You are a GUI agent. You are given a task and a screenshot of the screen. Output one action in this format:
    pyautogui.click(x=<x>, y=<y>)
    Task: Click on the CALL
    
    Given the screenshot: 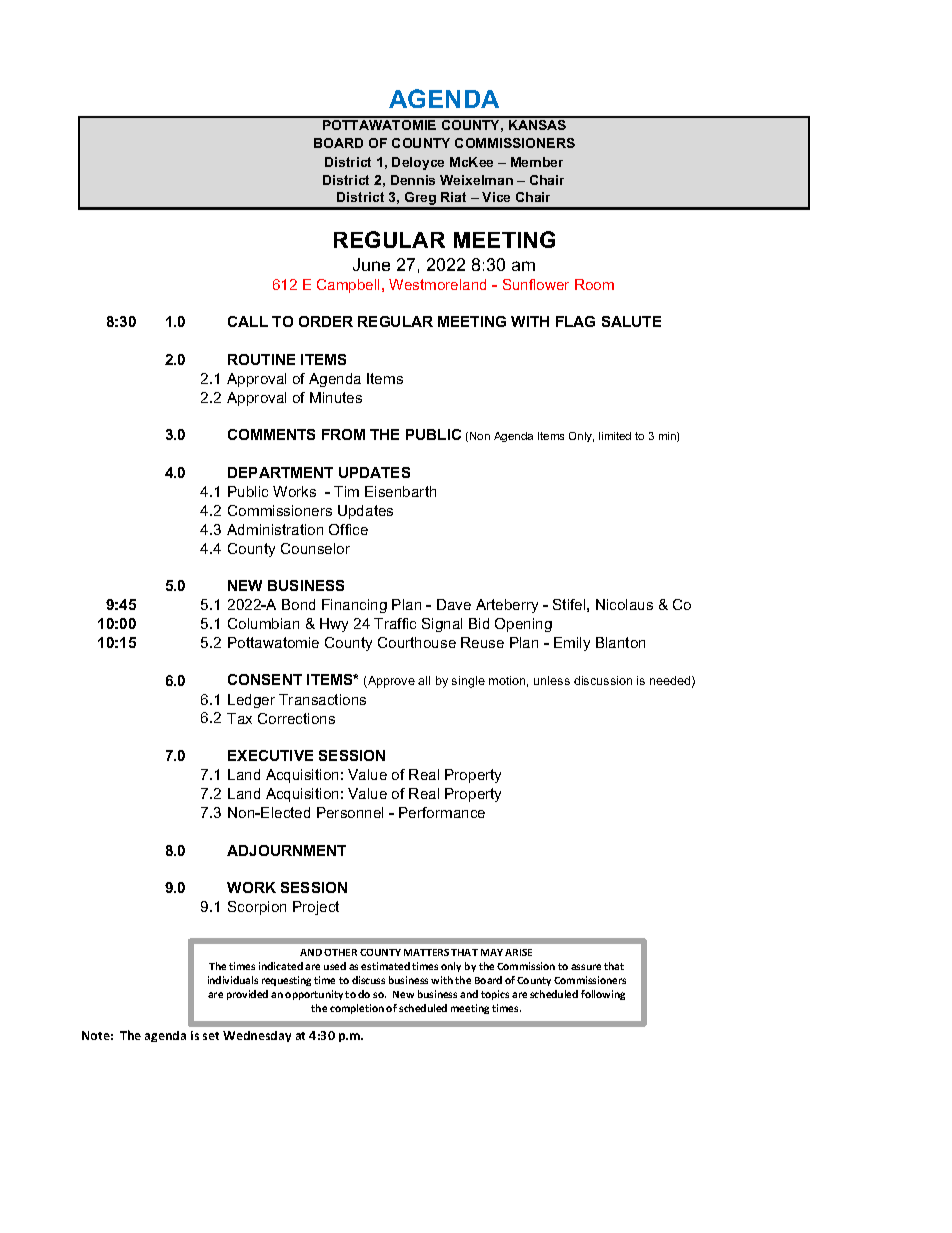 What is the action you would take?
    pyautogui.click(x=248, y=321)
